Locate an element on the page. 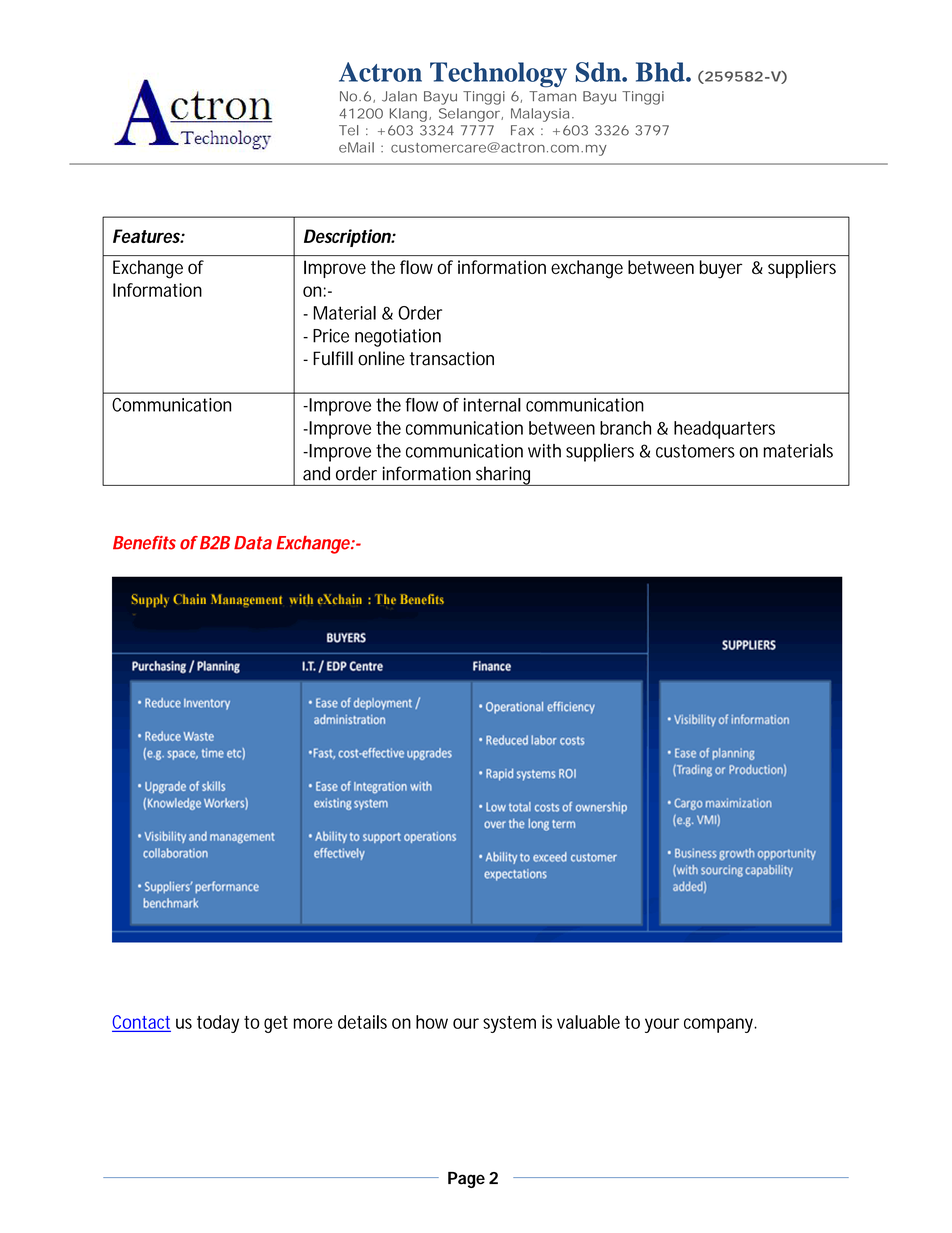 Image resolution: width=952 pixels, height=1233 pixels. branch is located at coordinates (625, 428).
